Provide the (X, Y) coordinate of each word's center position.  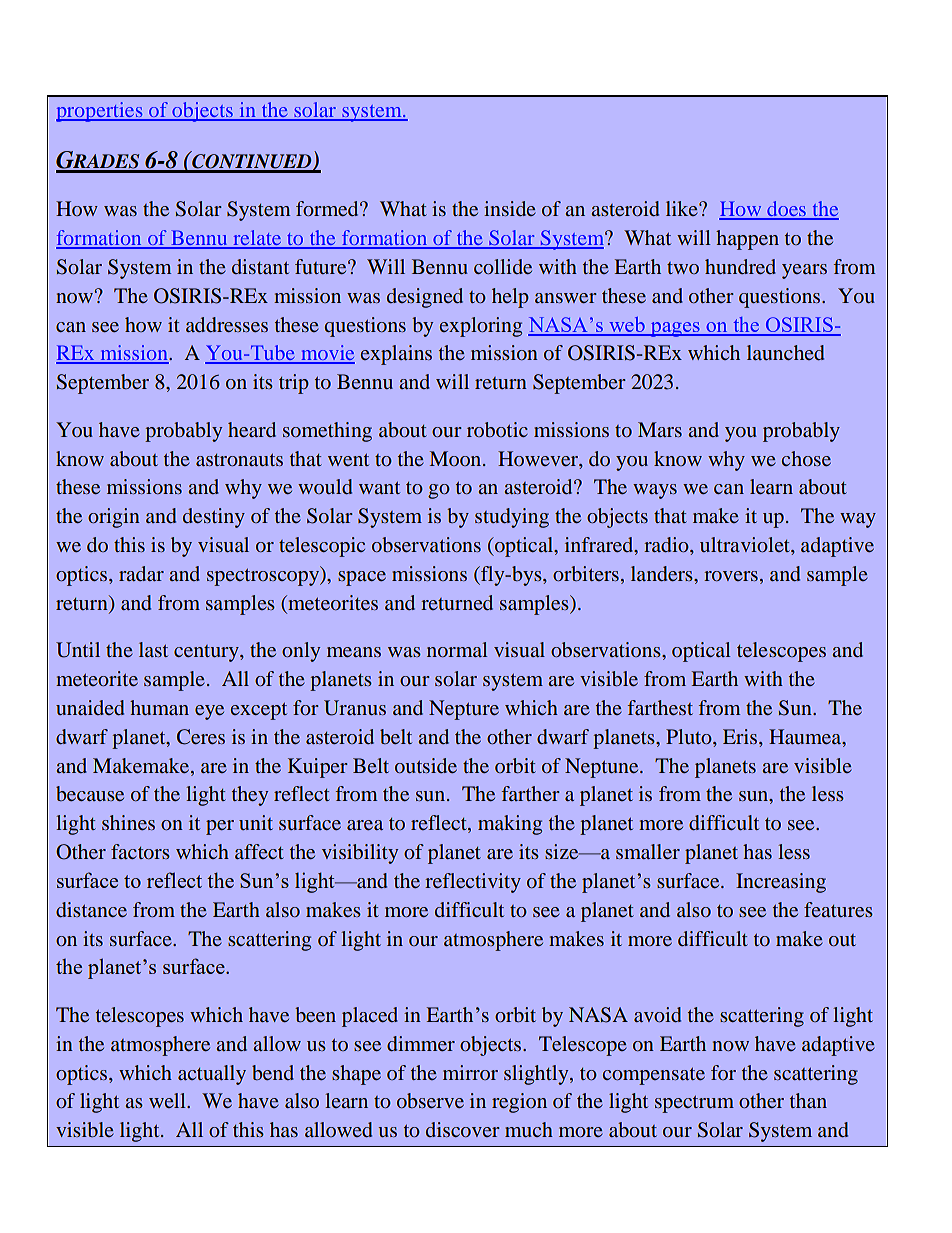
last (153, 649)
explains (396, 355)
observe (430, 1100)
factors (140, 851)
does (786, 210)
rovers (731, 576)
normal (457, 649)
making (510, 825)
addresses (227, 324)
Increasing (781, 883)
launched (785, 352)
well (168, 1100)
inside (510, 208)
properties (100, 112)
